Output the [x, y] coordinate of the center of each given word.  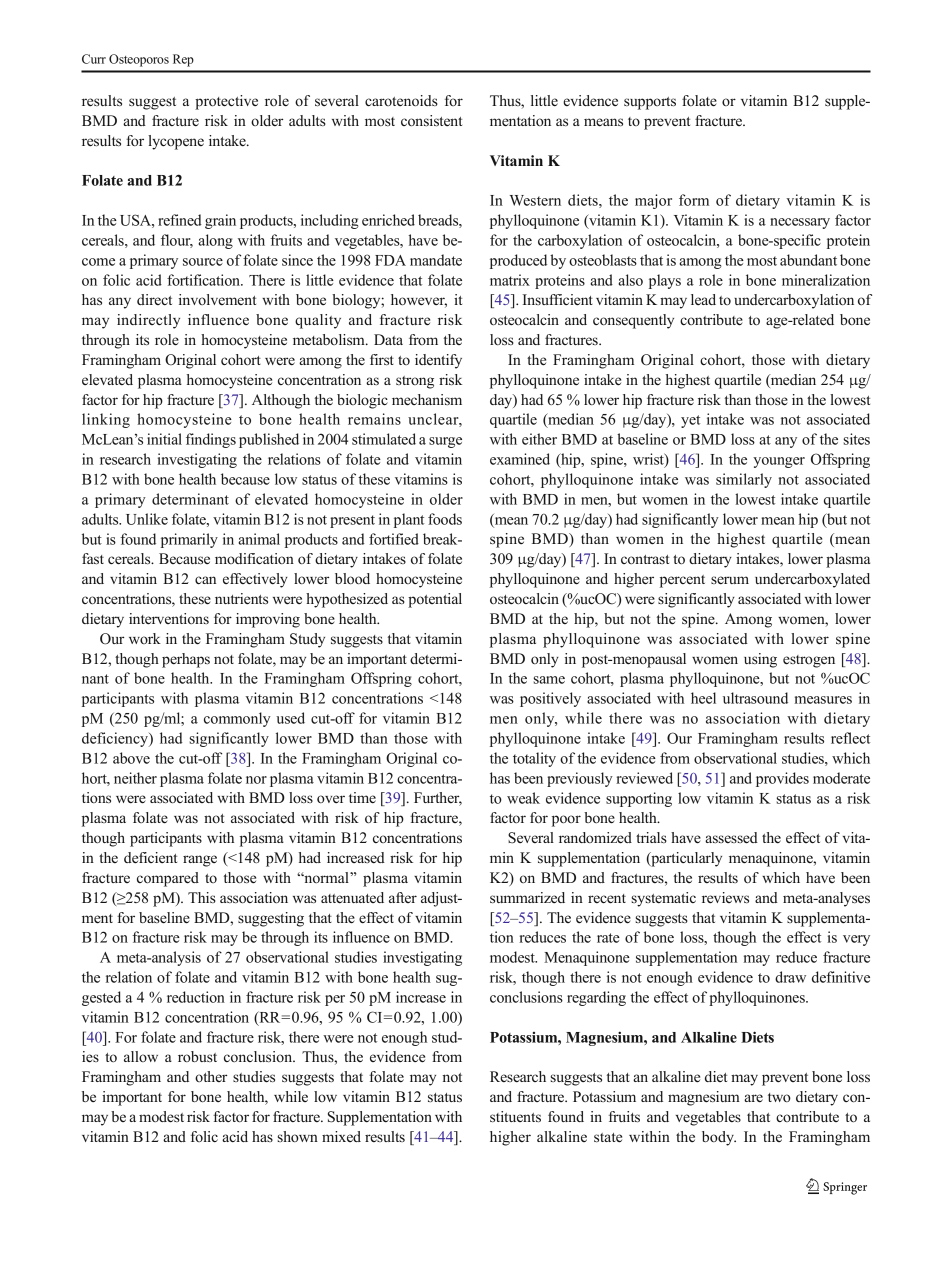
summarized [527, 897]
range [200, 861]
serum [730, 580]
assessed [731, 838]
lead [703, 299]
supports [650, 103]
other [211, 1076]
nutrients [241, 598]
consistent [431, 120]
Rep [183, 60]
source [203, 262]
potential [435, 600]
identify [438, 361]
